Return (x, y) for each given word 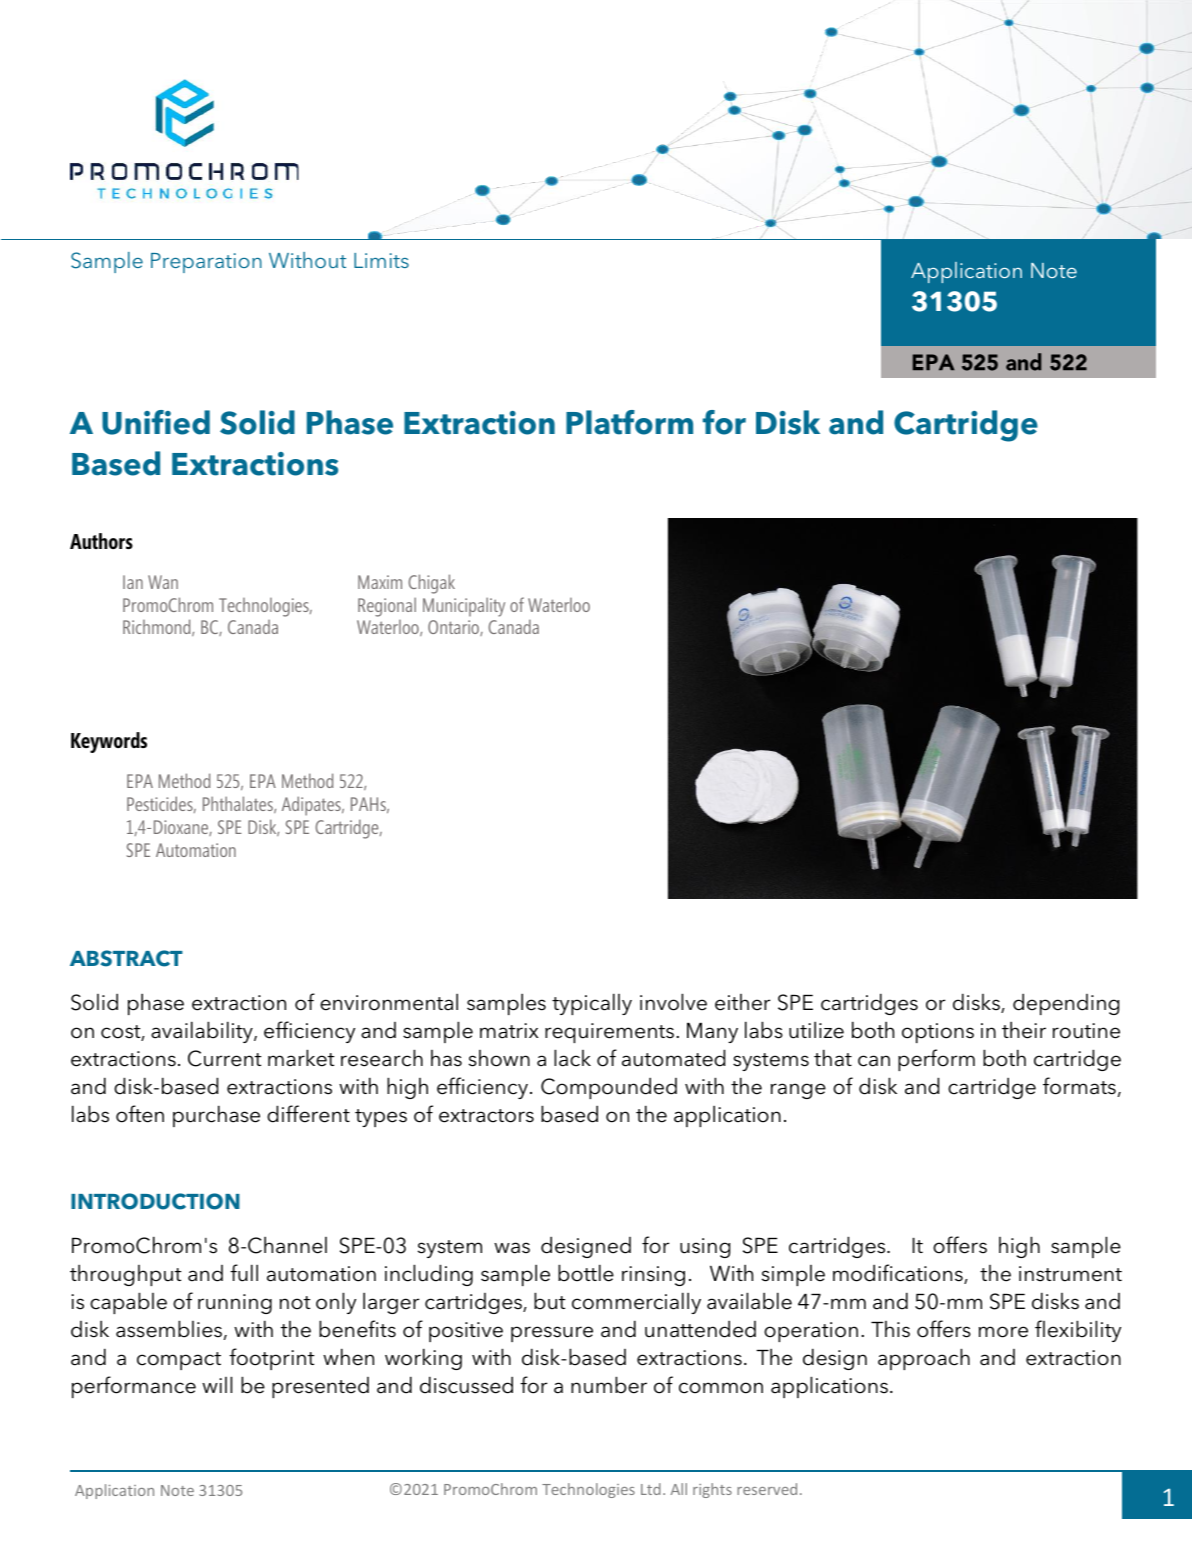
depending (1066, 1004)
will (217, 1384)
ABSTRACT (126, 958)
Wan (163, 582)
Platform (629, 422)
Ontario (454, 628)
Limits (381, 260)
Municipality (464, 607)
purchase (216, 1116)
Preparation (206, 263)
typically (592, 1004)
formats (1079, 1086)
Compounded (609, 1088)
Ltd (651, 1489)
